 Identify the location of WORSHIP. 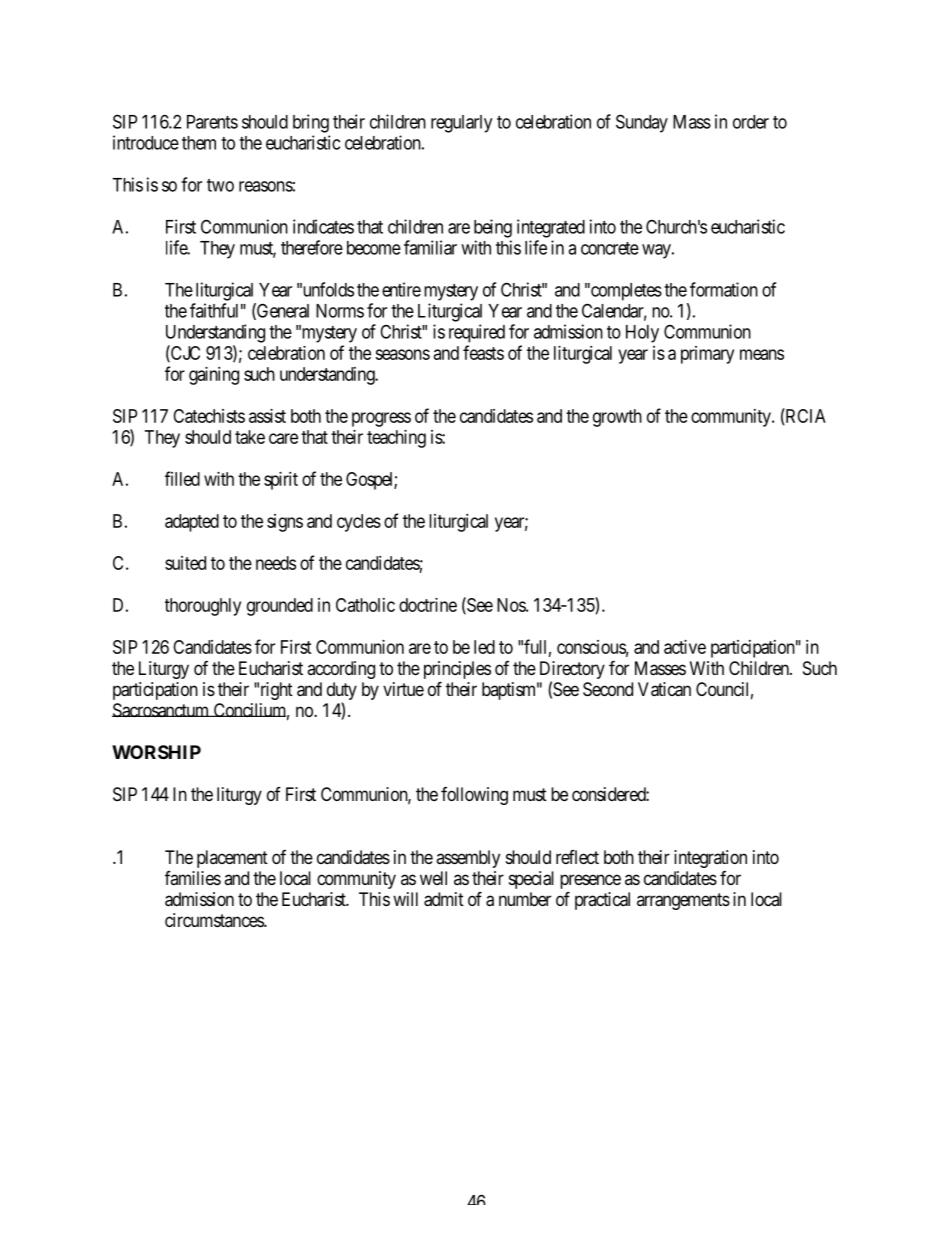
(156, 752).
